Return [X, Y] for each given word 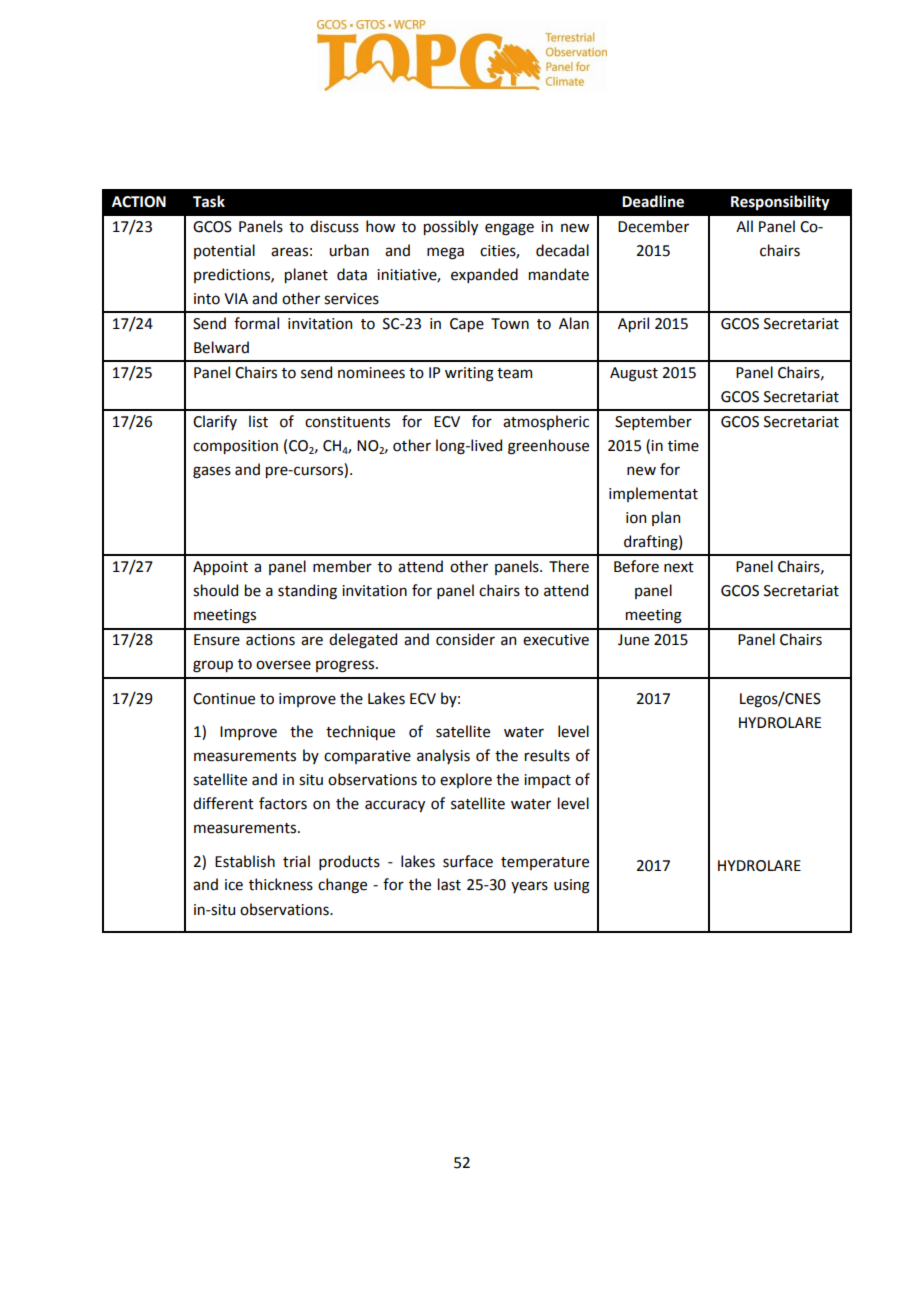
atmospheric [546, 422]
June [633, 640]
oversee [283, 665]
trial [296, 861]
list [258, 421]
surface [468, 861]
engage [509, 229]
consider [465, 639]
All [744, 226]
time [683, 446]
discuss [334, 226]
